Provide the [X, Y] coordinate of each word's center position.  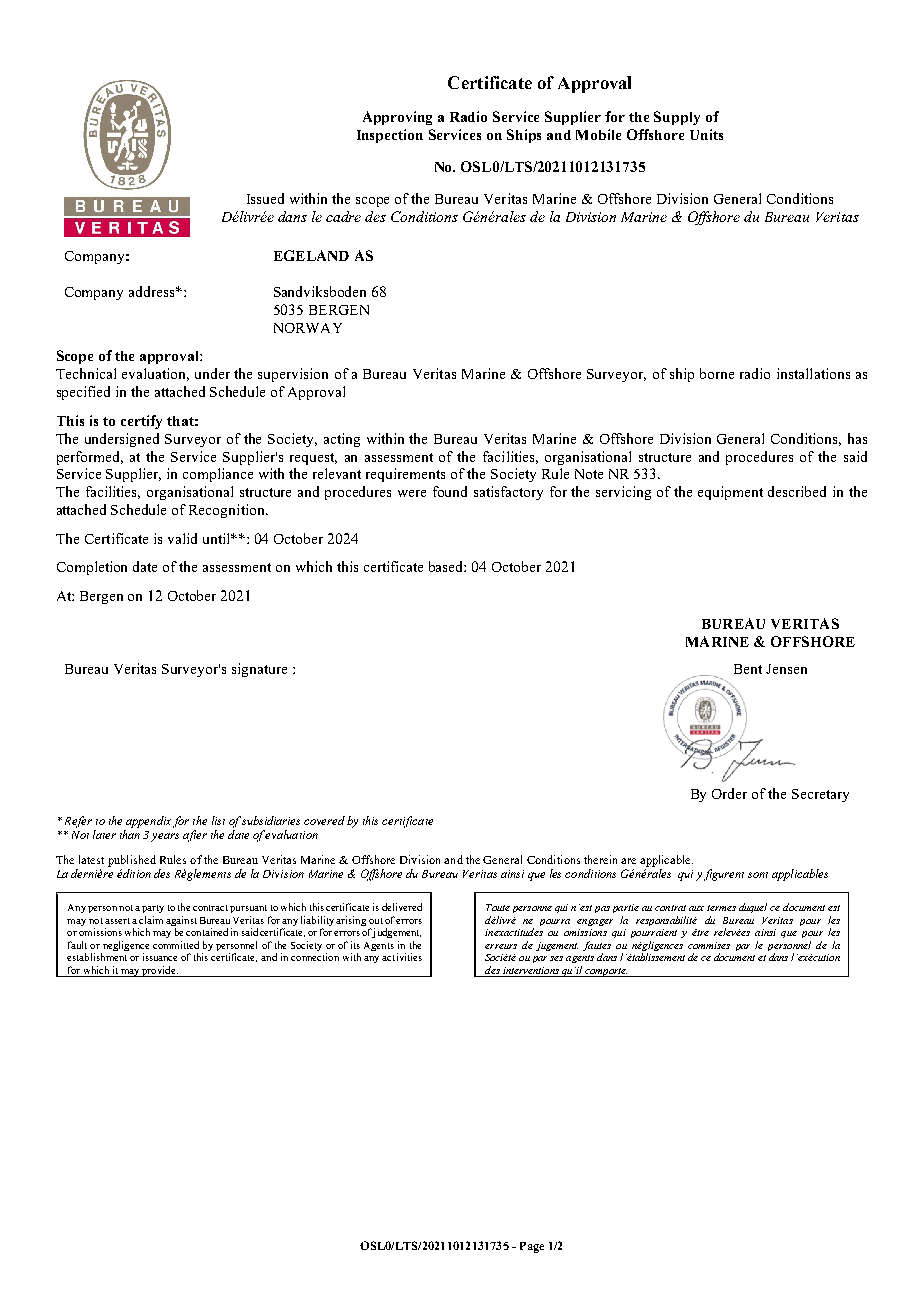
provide [159, 971]
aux [696, 908]
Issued [265, 198]
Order [729, 793]
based [447, 566]
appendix [148, 822]
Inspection [390, 136]
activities [402, 957]
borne [717, 373]
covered [324, 820]
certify [141, 422]
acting [342, 440]
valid [182, 538]
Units [706, 134]
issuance [160, 957]
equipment [730, 493]
